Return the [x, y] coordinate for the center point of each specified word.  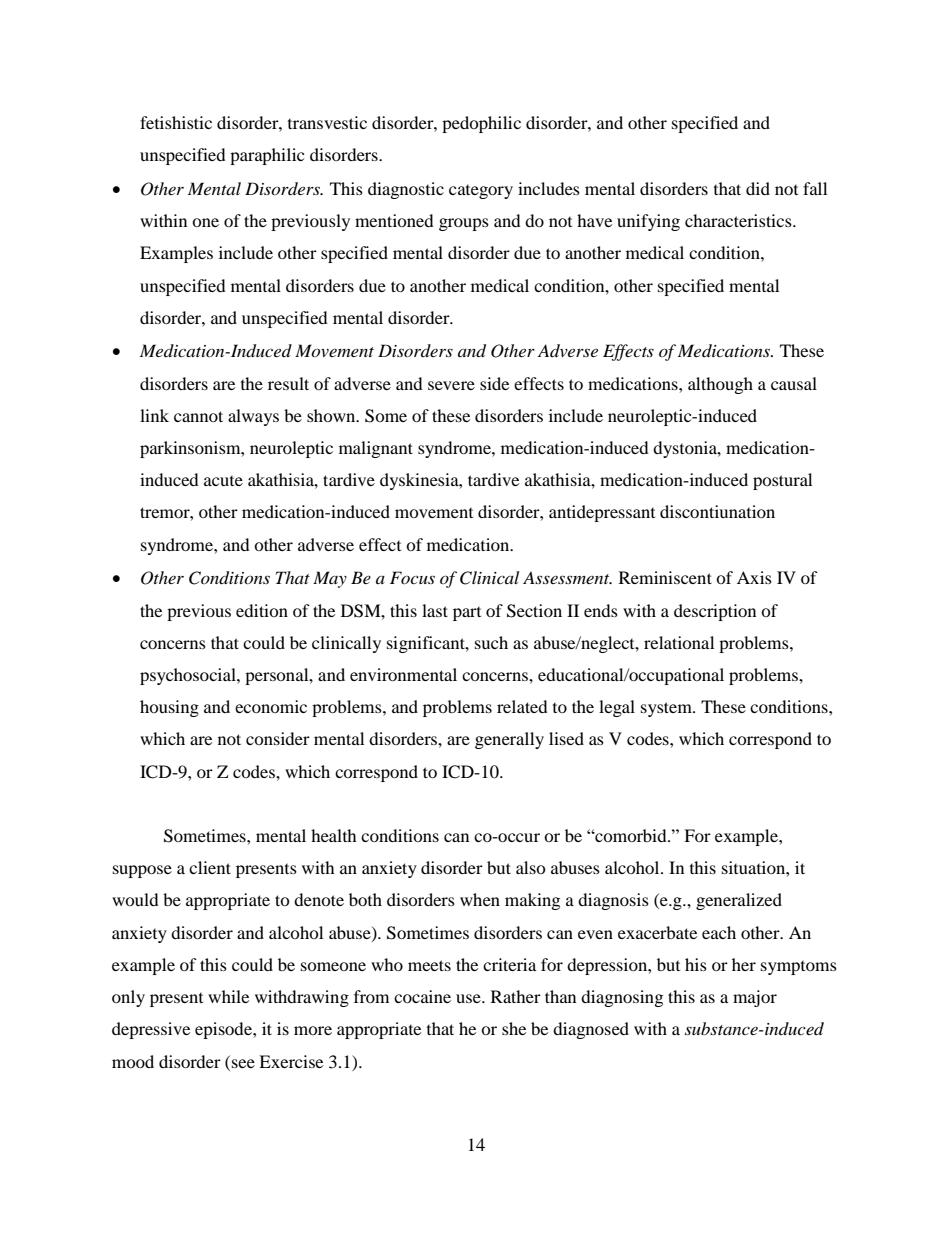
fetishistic [176, 122]
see [243, 1063]
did [758, 188]
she [514, 1028]
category [481, 192]
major [755, 998]
